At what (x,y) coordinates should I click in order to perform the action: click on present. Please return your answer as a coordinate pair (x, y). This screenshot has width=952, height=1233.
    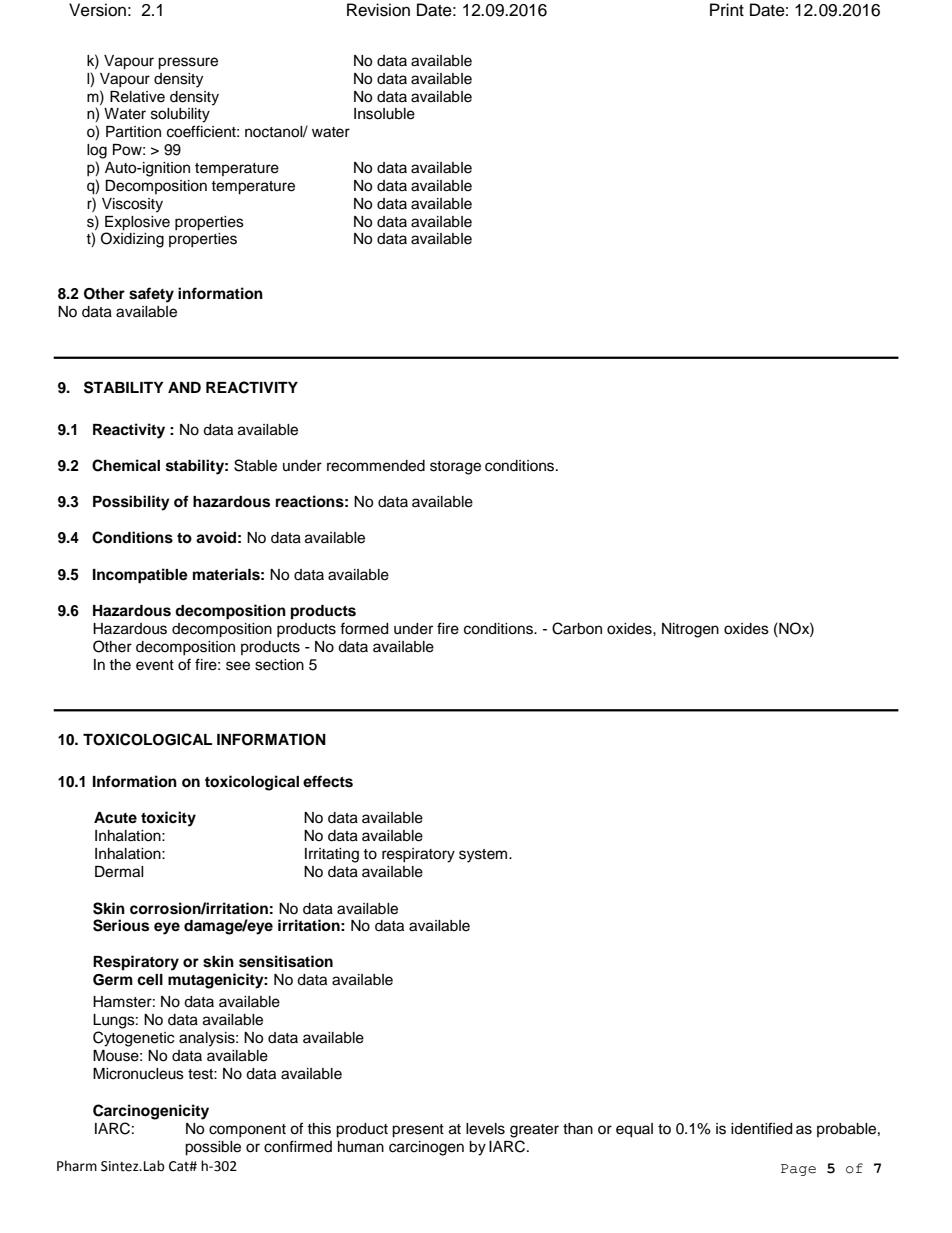
    Looking at the image, I should click on (418, 1131).
